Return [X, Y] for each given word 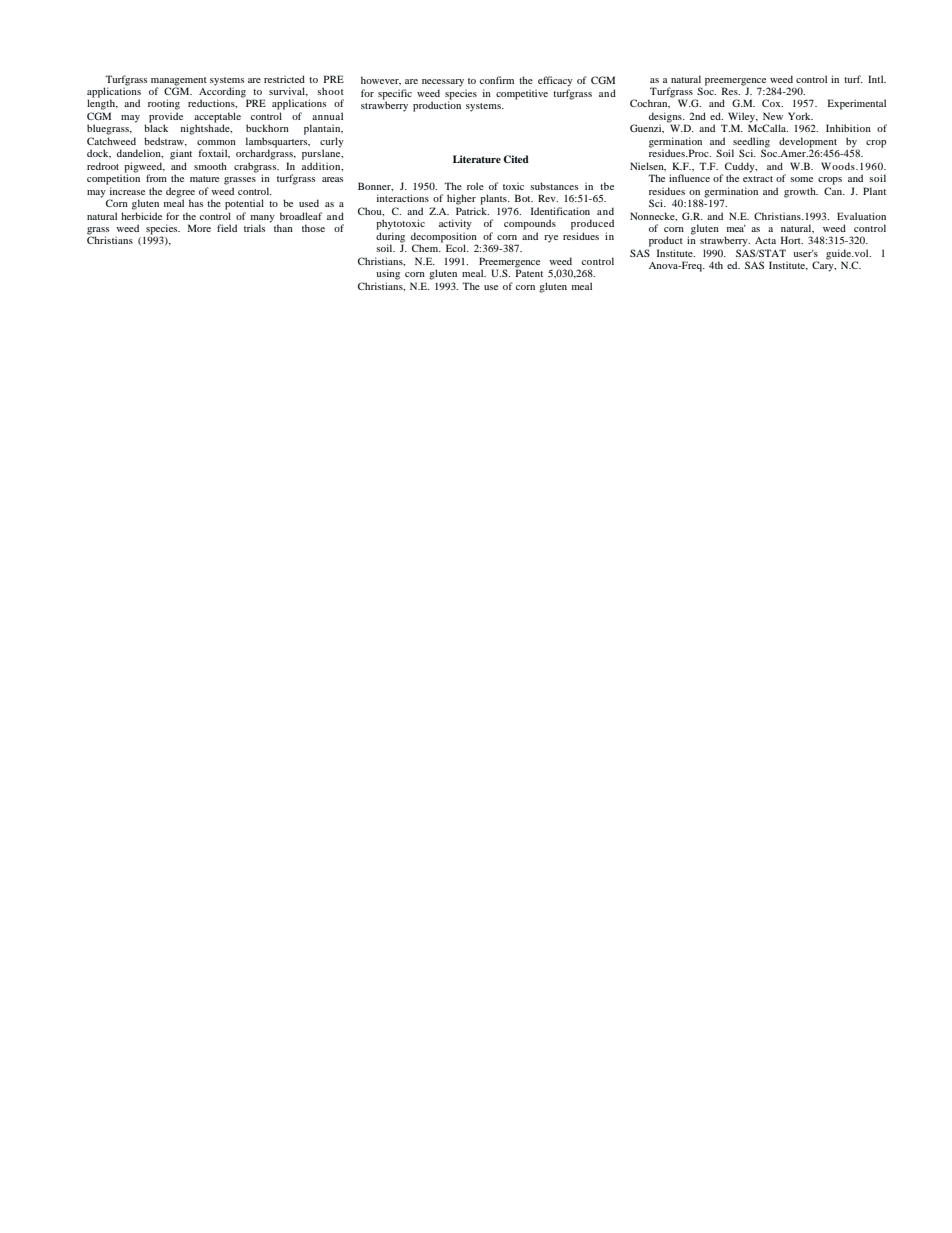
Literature [477, 159]
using [388, 274]
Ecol [457, 248]
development [808, 143]
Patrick [472, 211]
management [179, 81]
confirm [497, 80]
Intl [877, 79]
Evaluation [861, 216]
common [216, 142]
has [196, 203]
